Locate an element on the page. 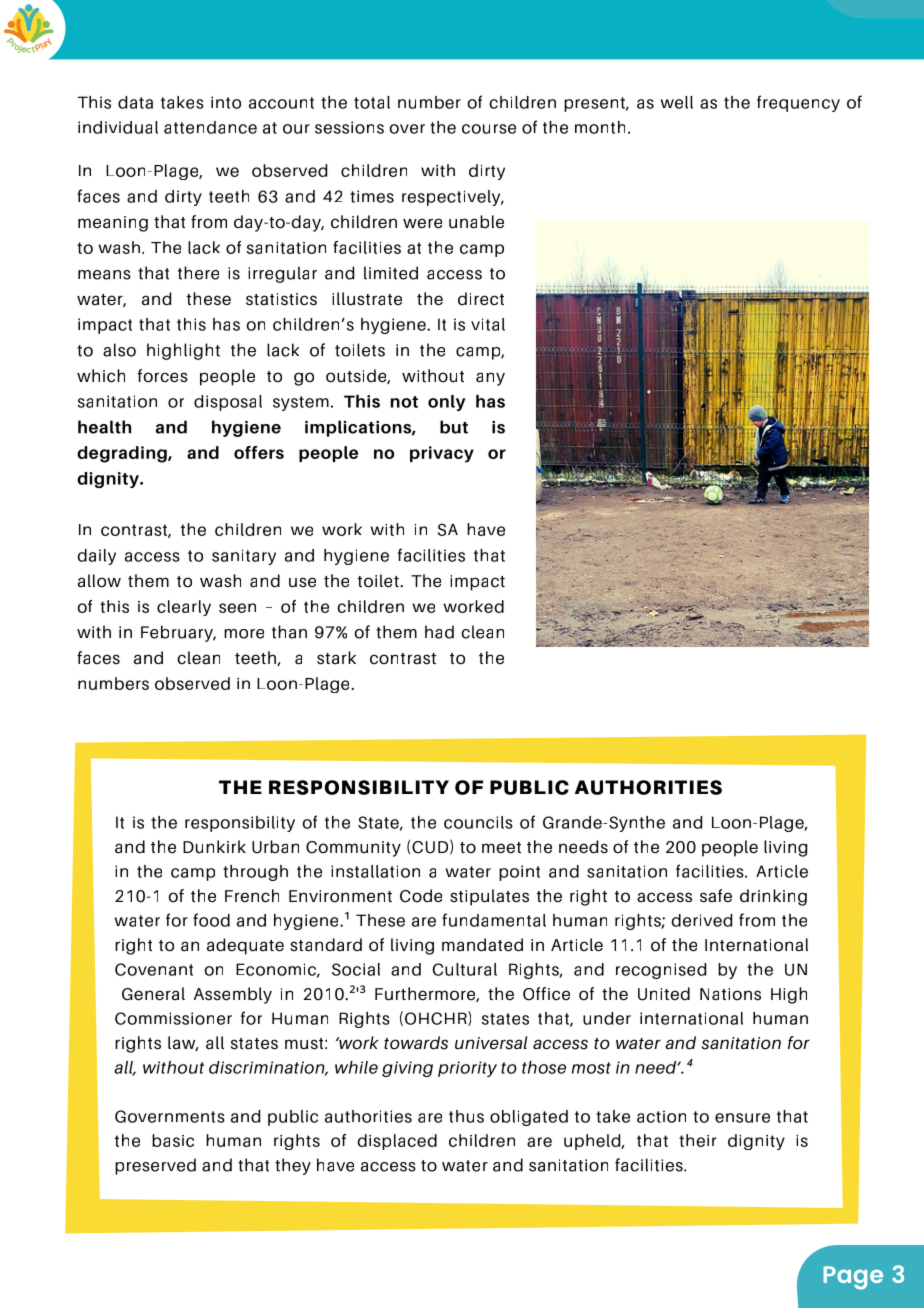 The height and width of the page is (1308, 924). drinking is located at coordinates (773, 897).
